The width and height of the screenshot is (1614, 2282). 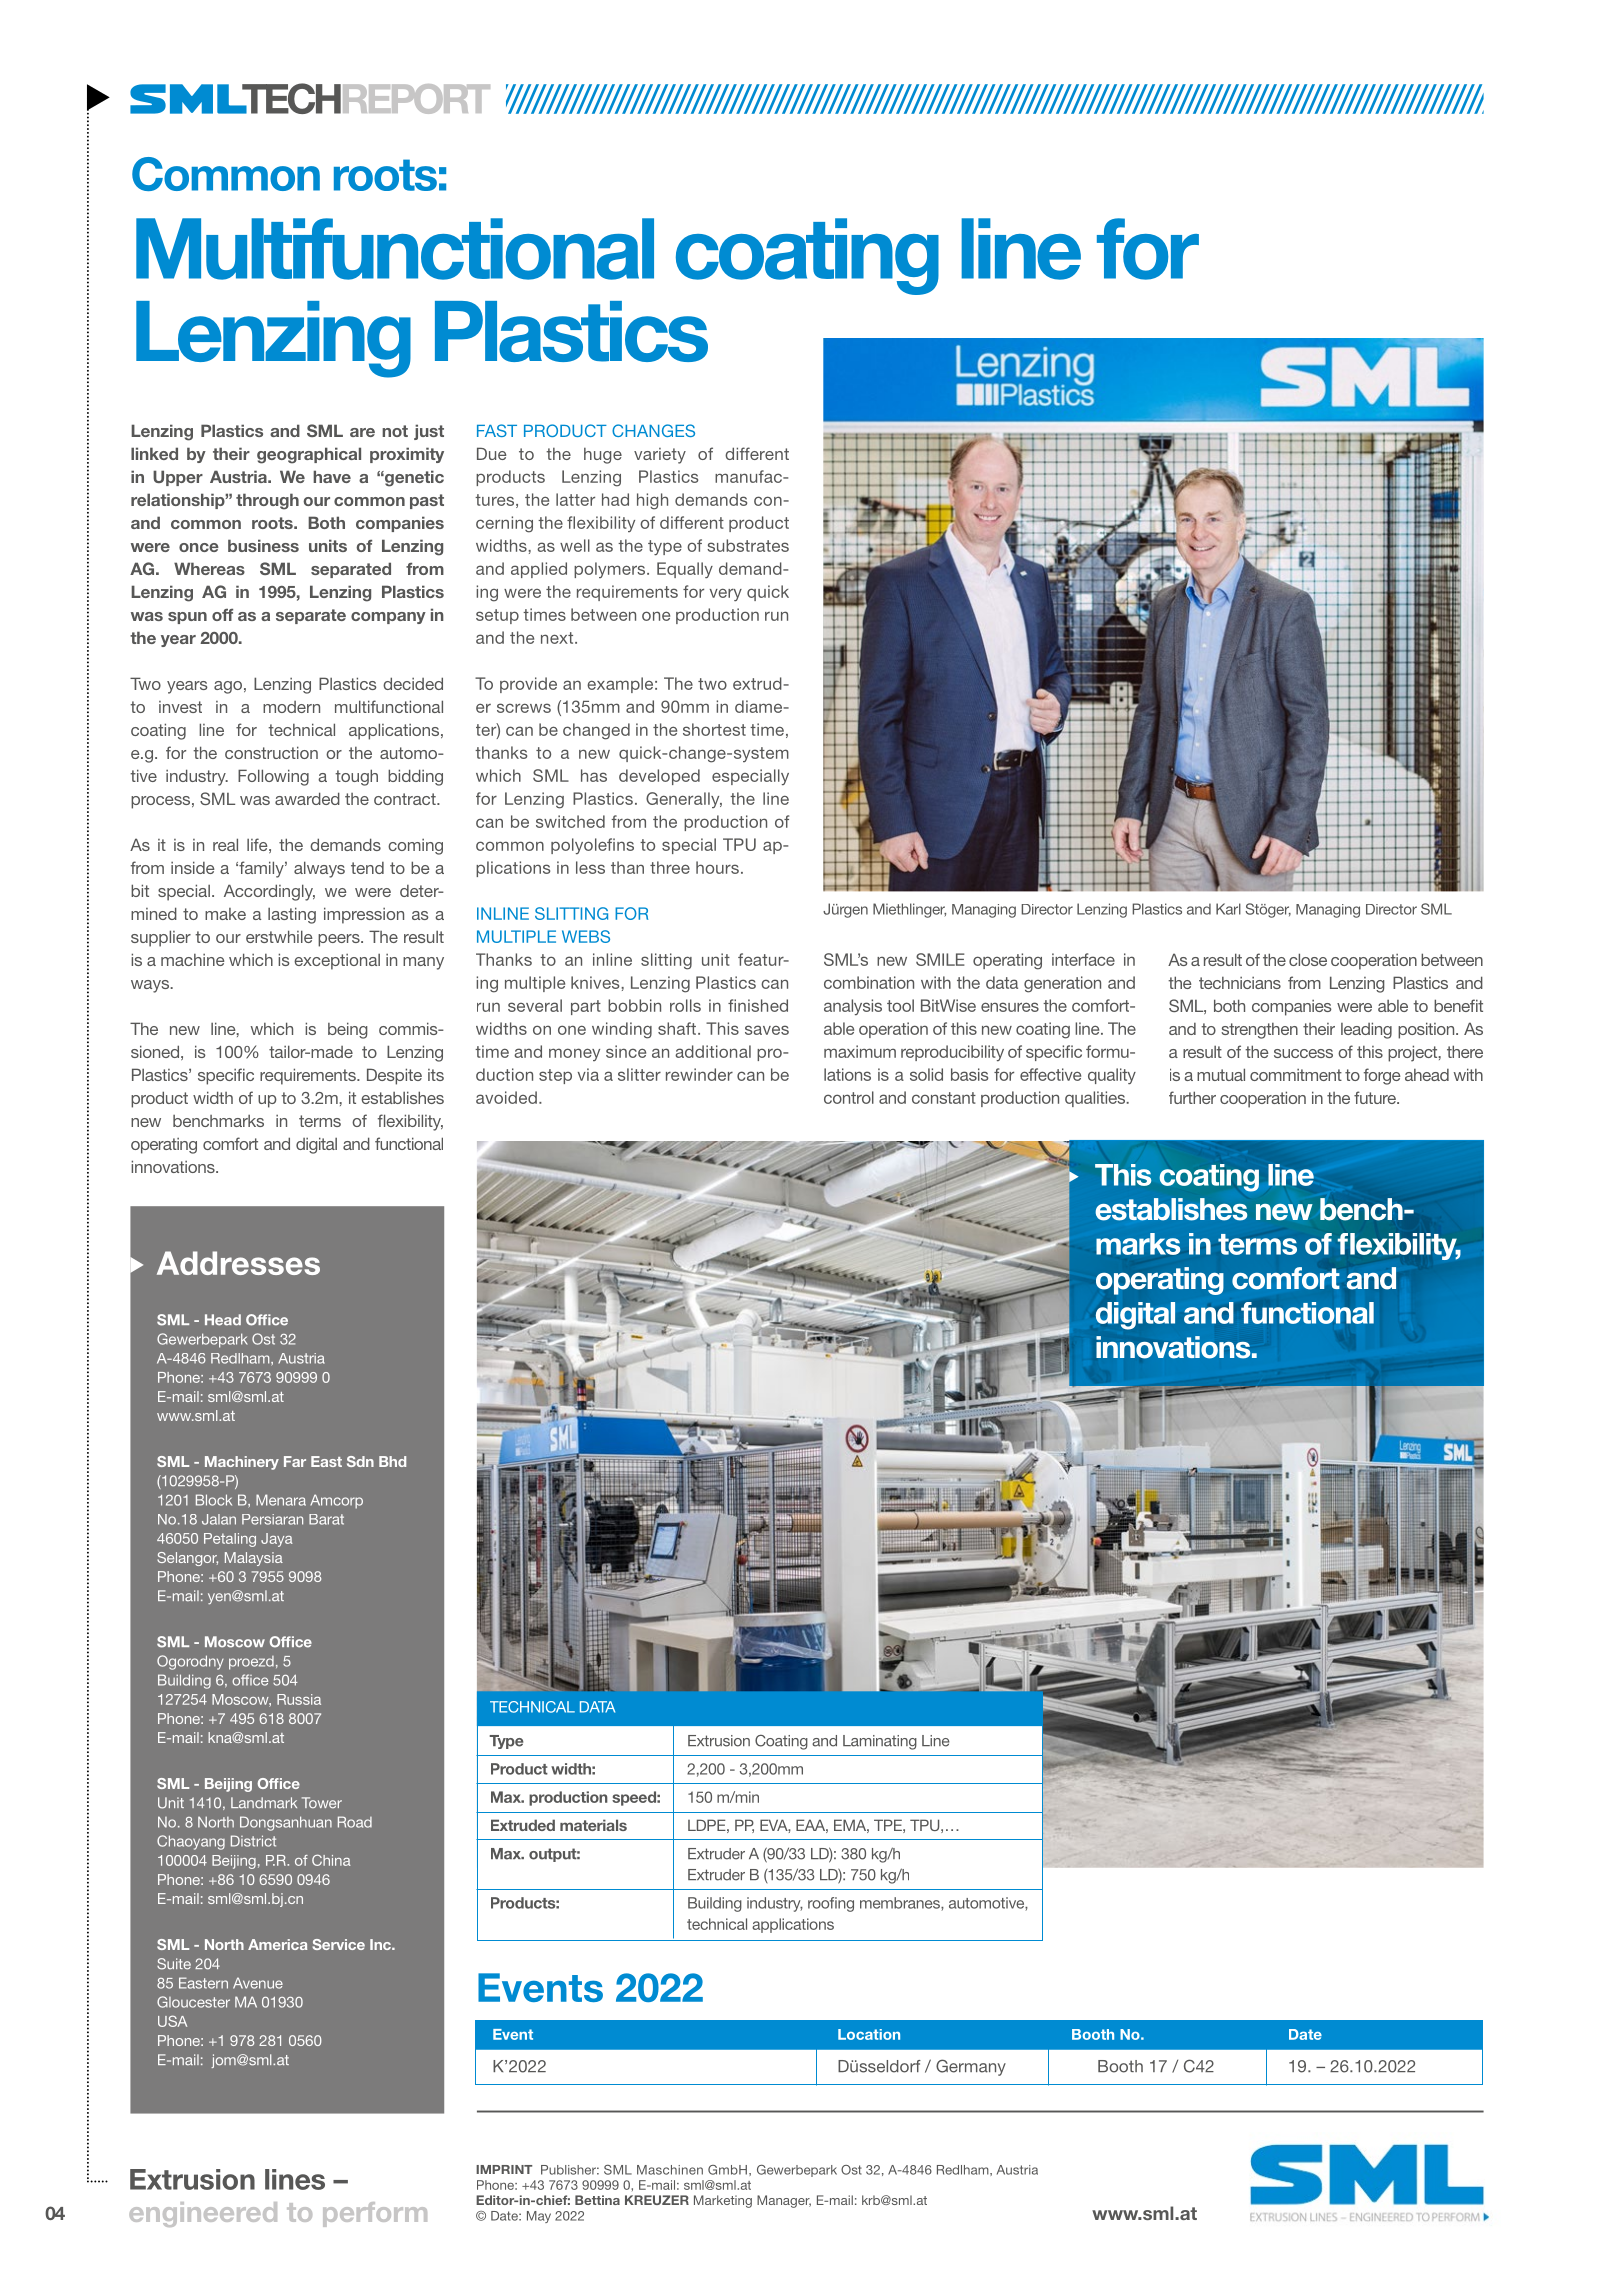 I want to click on perform, so click(x=375, y=2214).
